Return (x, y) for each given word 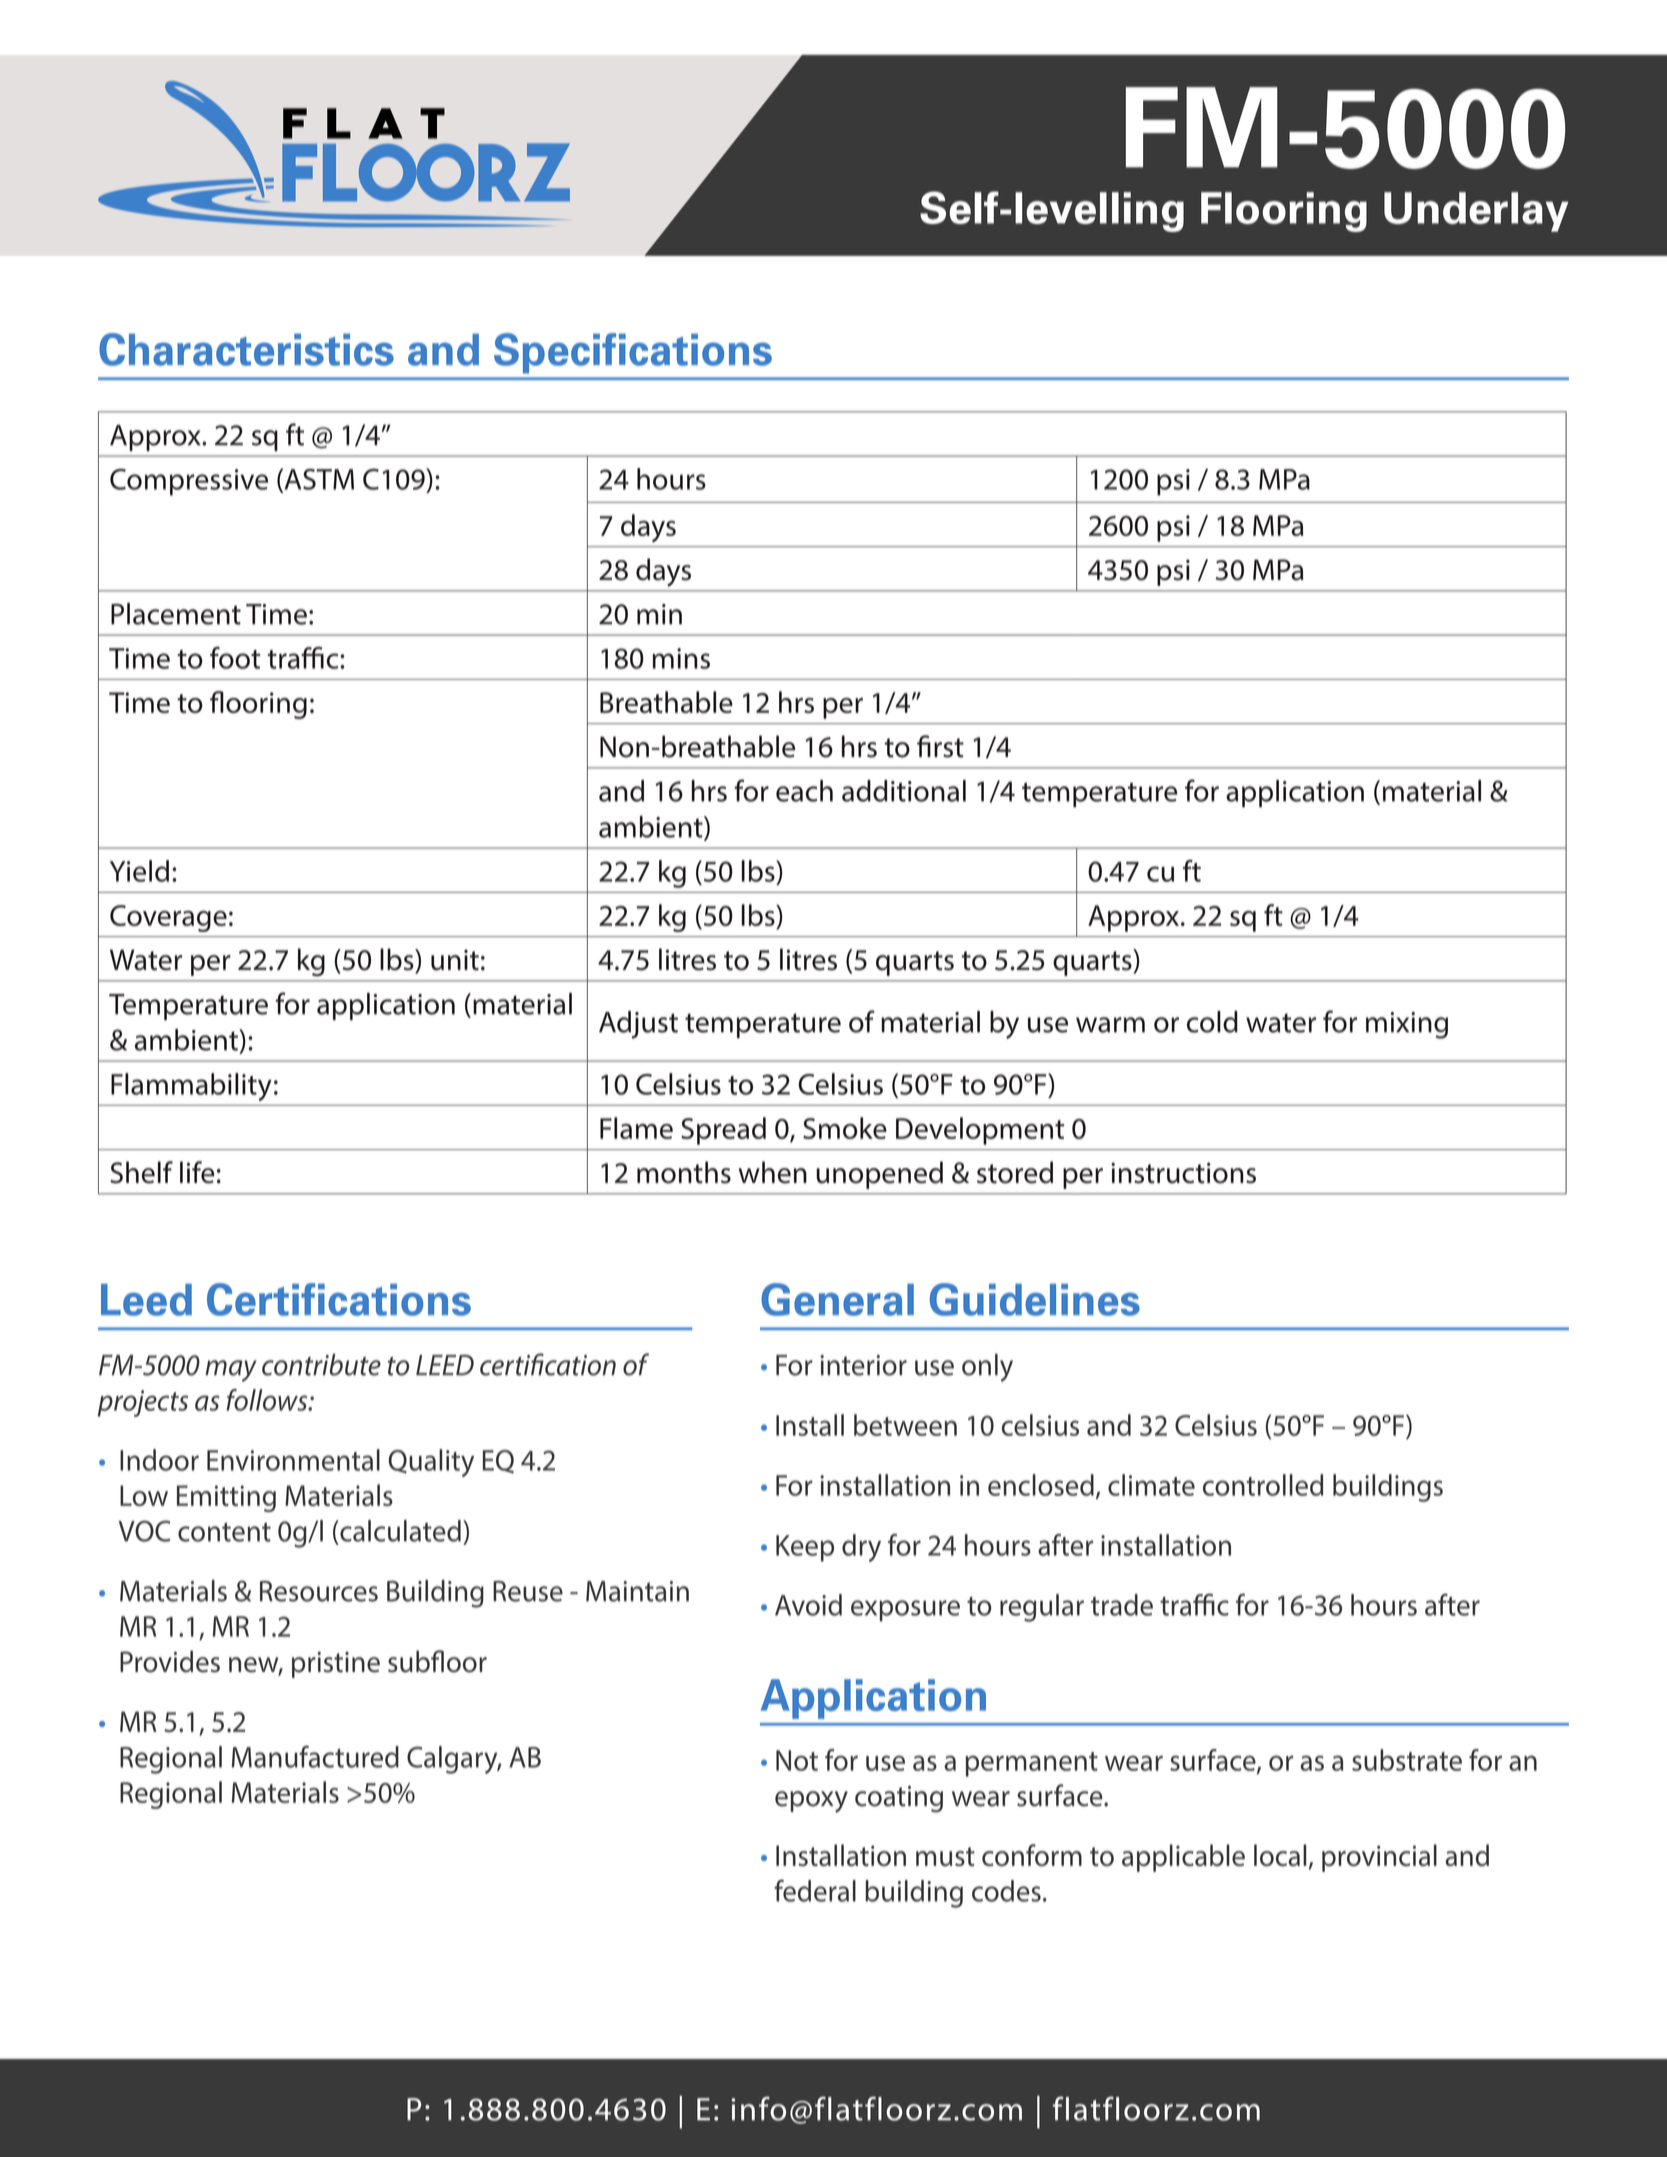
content (224, 1532)
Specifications (633, 353)
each (804, 791)
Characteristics (246, 349)
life (197, 1172)
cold (1212, 1022)
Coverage (168, 918)
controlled (1263, 1485)
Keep (805, 1548)
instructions (1183, 1173)
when (772, 1172)
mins (681, 658)
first (940, 746)
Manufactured (315, 1756)
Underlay (1476, 212)
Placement (176, 614)
